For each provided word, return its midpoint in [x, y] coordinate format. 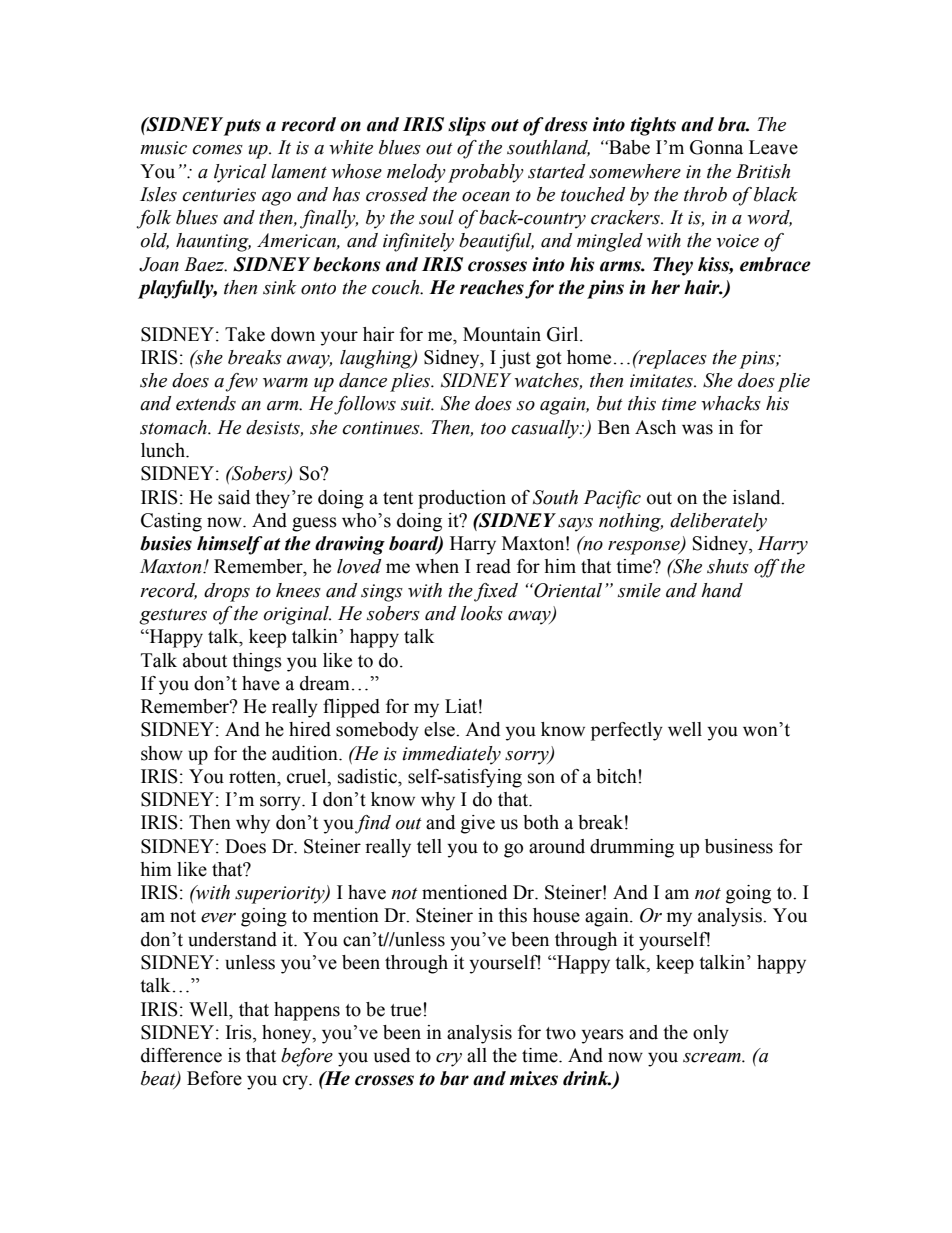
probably [486, 173]
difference [181, 1055]
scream [713, 1058]
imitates [662, 381]
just [515, 359]
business [739, 846]
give [478, 824]
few [241, 382]
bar [454, 1078]
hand [722, 590]
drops [227, 592]
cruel [308, 776]
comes [217, 150]
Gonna [716, 147]
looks [482, 613]
